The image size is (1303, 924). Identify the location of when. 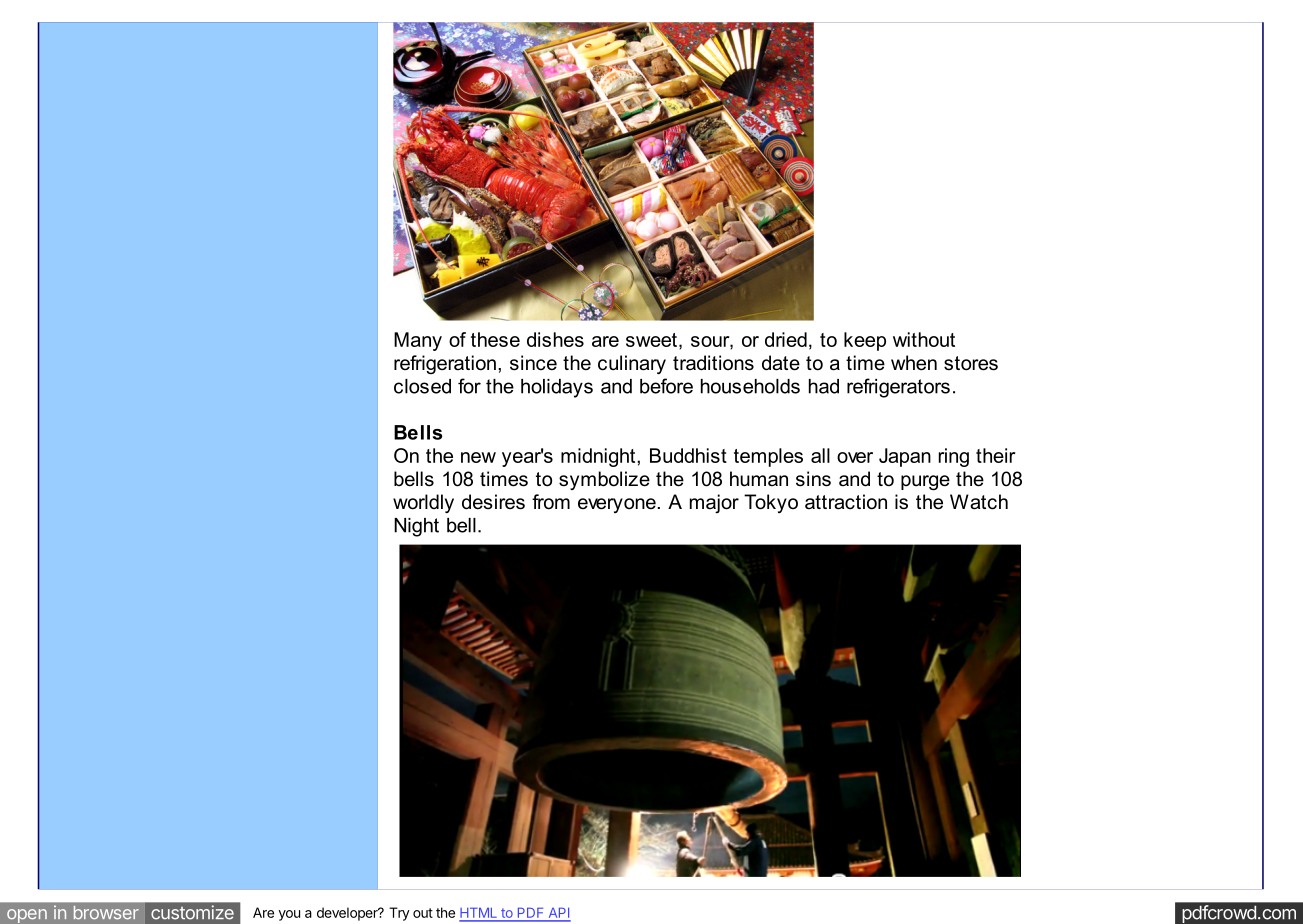
(914, 363).
